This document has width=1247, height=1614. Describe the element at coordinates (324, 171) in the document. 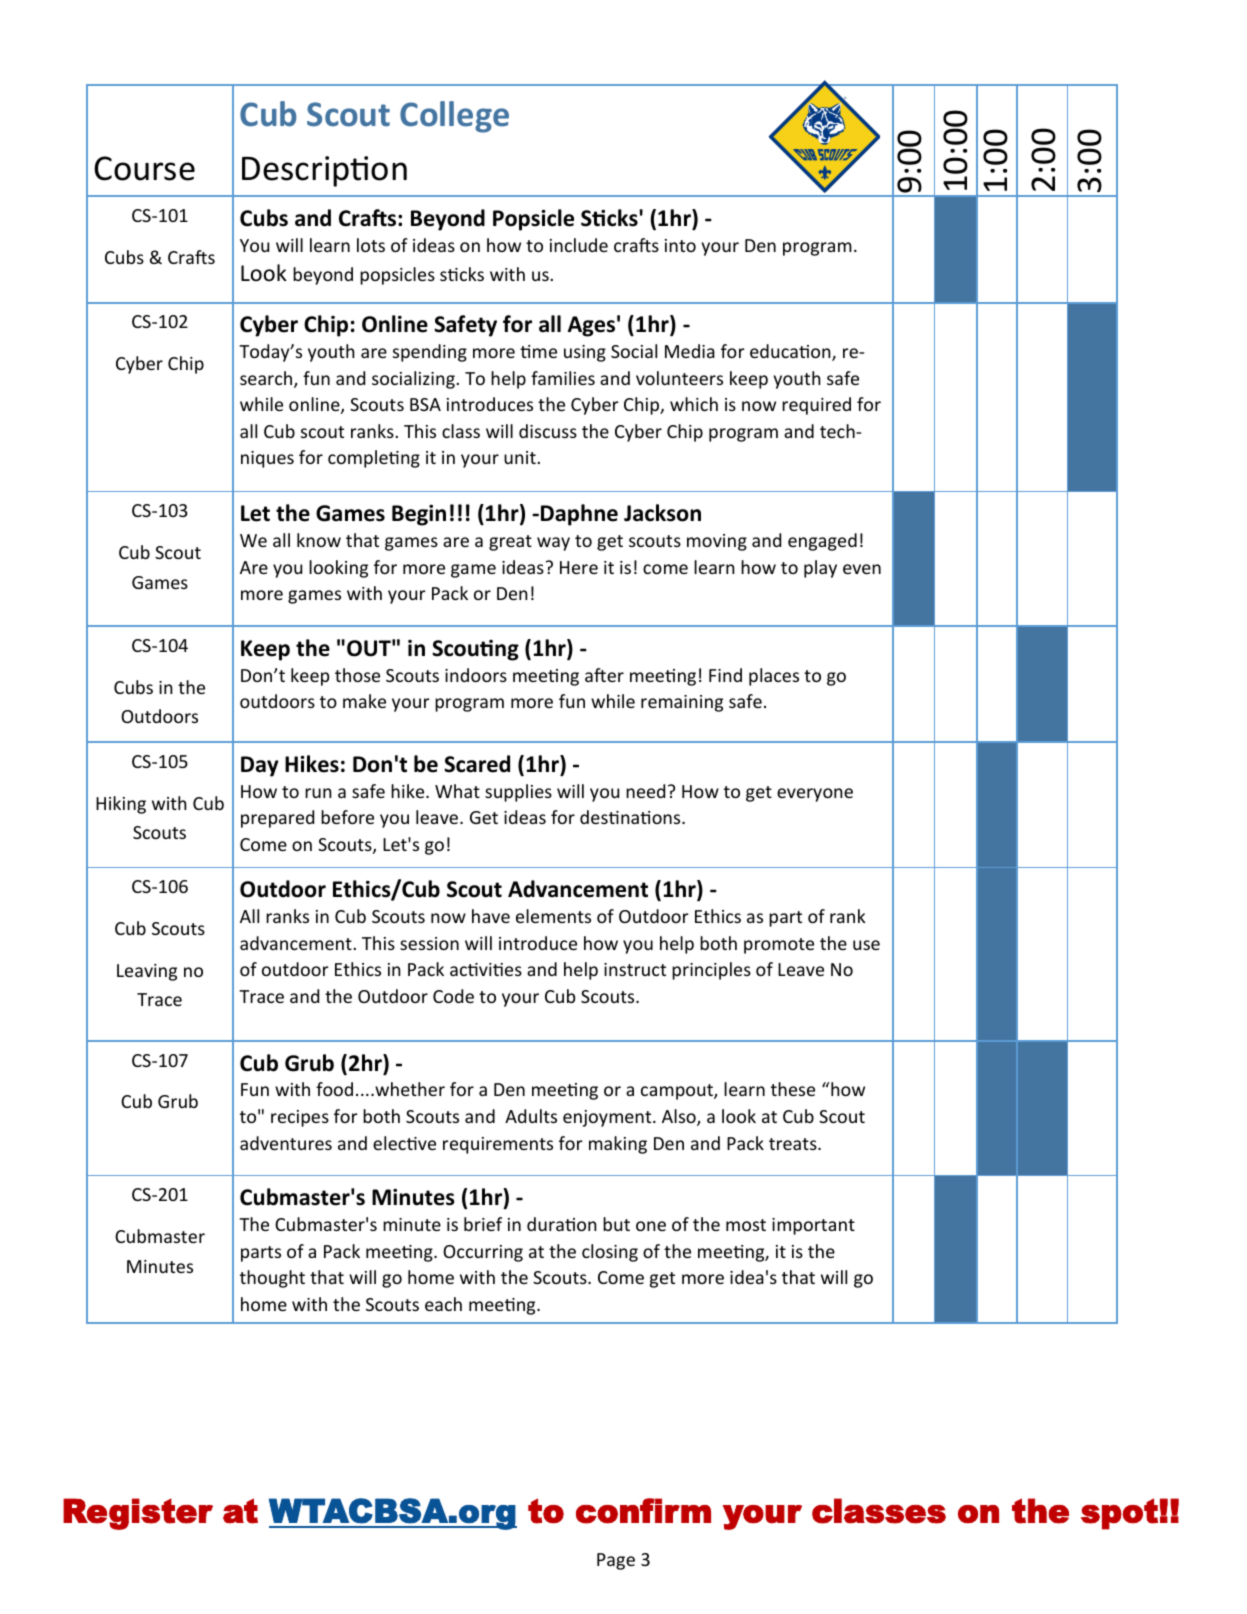

I see `Description` at that location.
